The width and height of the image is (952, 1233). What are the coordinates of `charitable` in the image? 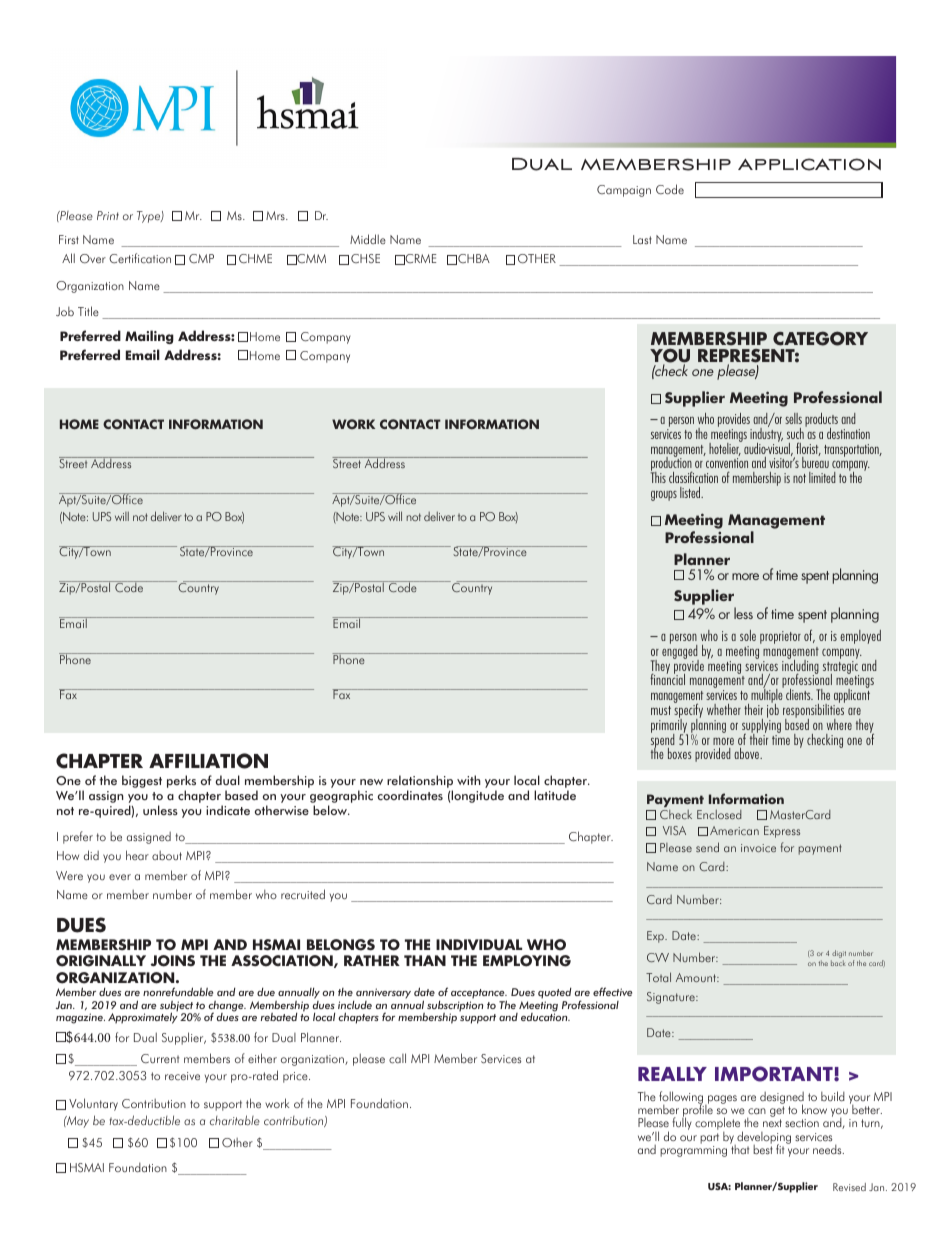 It's located at (235, 1120).
